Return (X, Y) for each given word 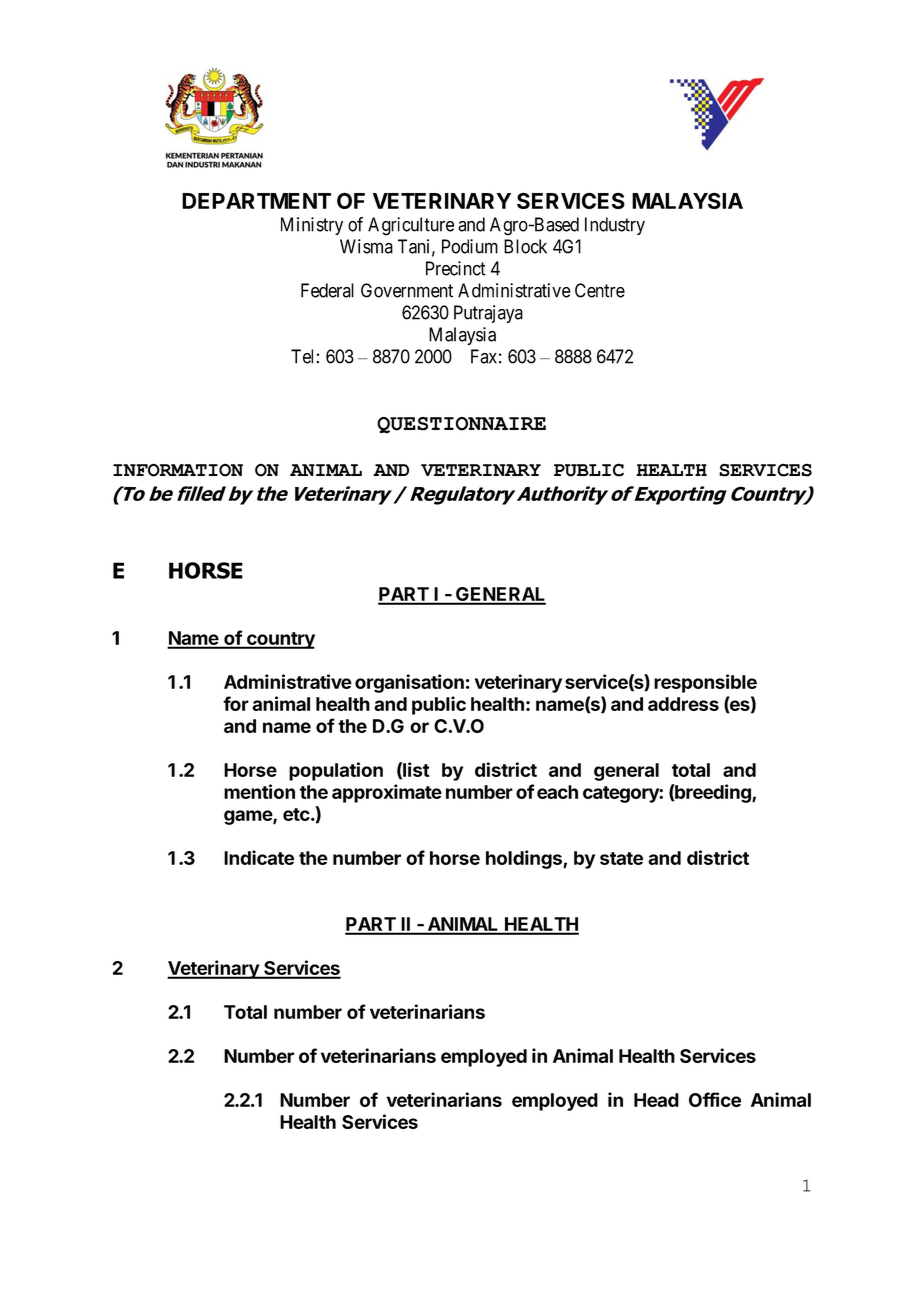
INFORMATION (178, 470)
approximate (387, 793)
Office (715, 1099)
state (621, 858)
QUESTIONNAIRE (461, 425)
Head (656, 1100)
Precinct (456, 268)
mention (259, 791)
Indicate (259, 857)
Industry (615, 226)
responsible (705, 683)
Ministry (312, 226)
